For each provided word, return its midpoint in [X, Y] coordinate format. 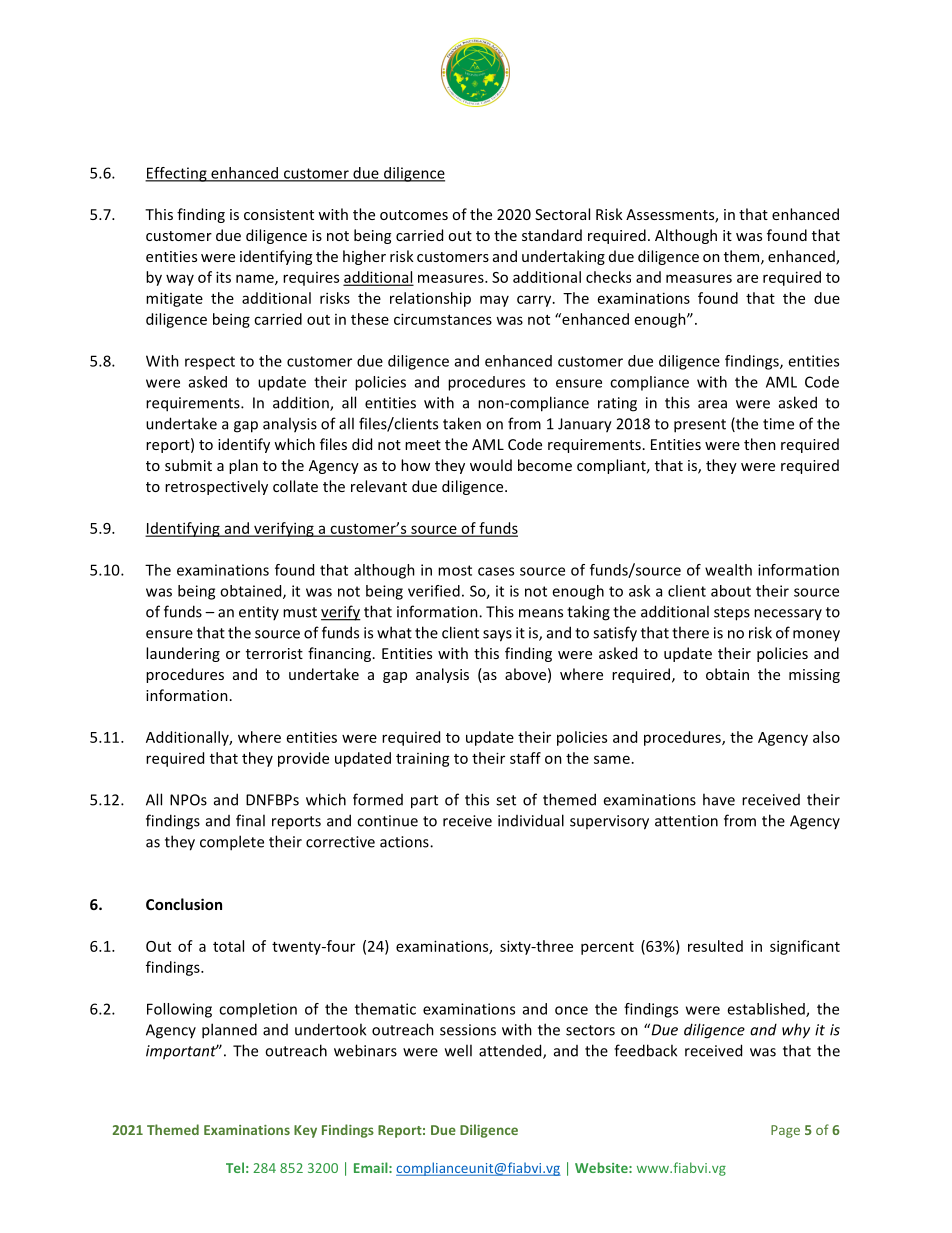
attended [511, 1051]
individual [531, 820]
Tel [235, 1167]
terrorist [274, 653]
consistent [279, 214]
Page [785, 1131]
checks [608, 277]
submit [188, 465]
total [228, 946]
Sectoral [562, 214]
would [491, 465]
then [760, 444]
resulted [715, 946]
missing [814, 676]
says [497, 636]
